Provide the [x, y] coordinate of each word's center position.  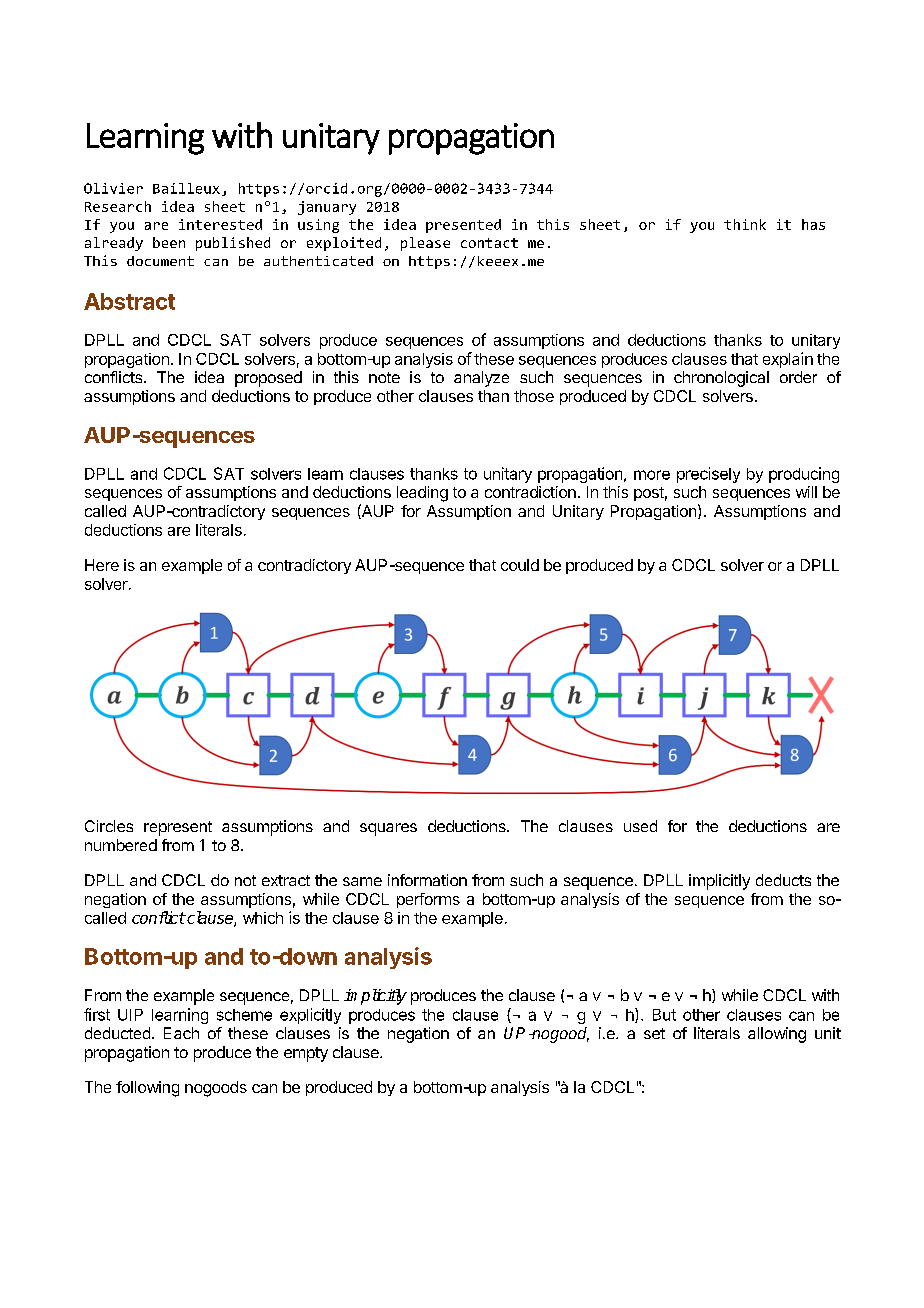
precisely [708, 475]
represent [178, 828]
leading [422, 494]
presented [463, 226]
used [640, 826]
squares [388, 829]
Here [102, 565]
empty [306, 1054]
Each [181, 1033]
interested [220, 224]
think [745, 224]
